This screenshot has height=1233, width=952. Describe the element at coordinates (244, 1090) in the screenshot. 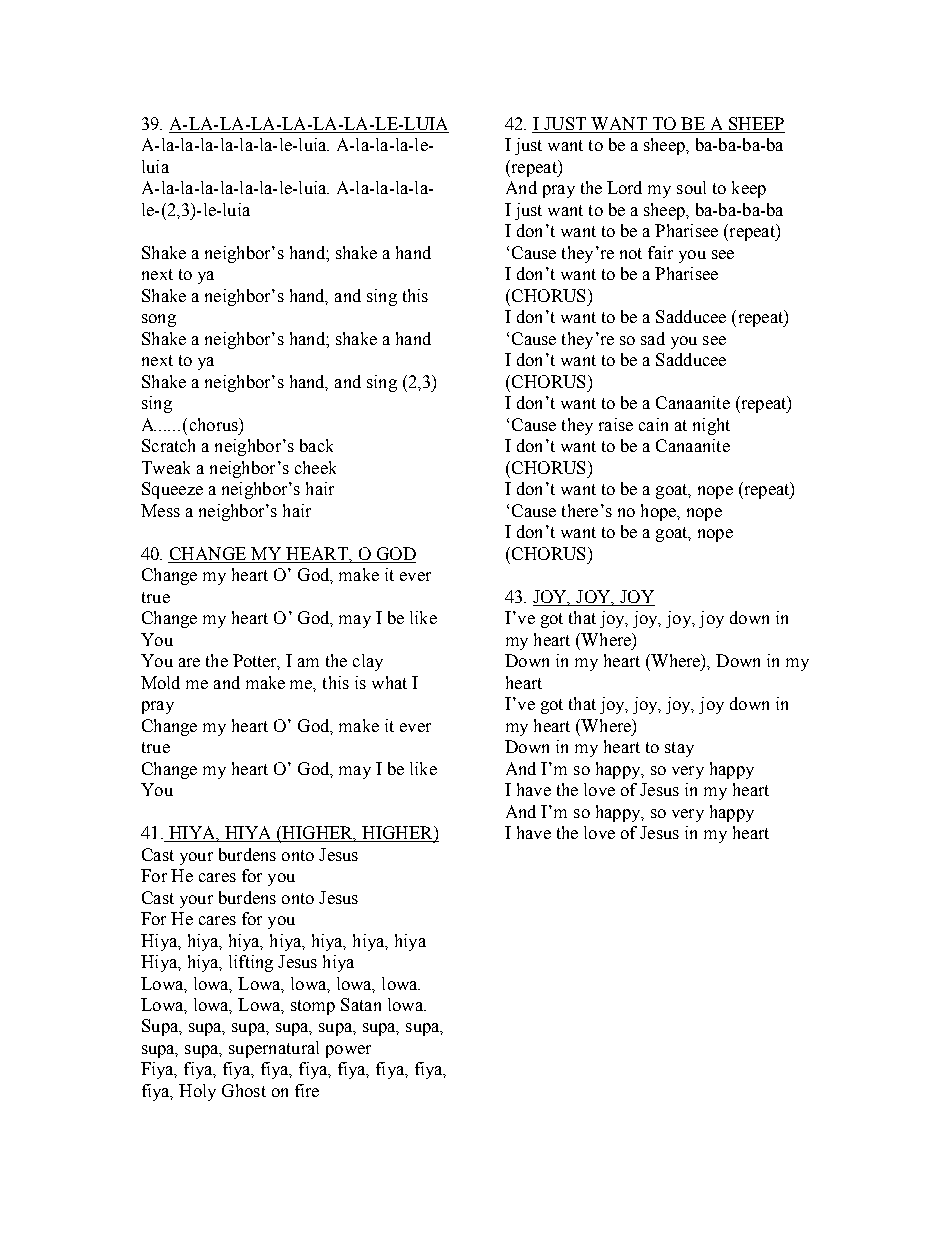

I see `Ghost` at that location.
